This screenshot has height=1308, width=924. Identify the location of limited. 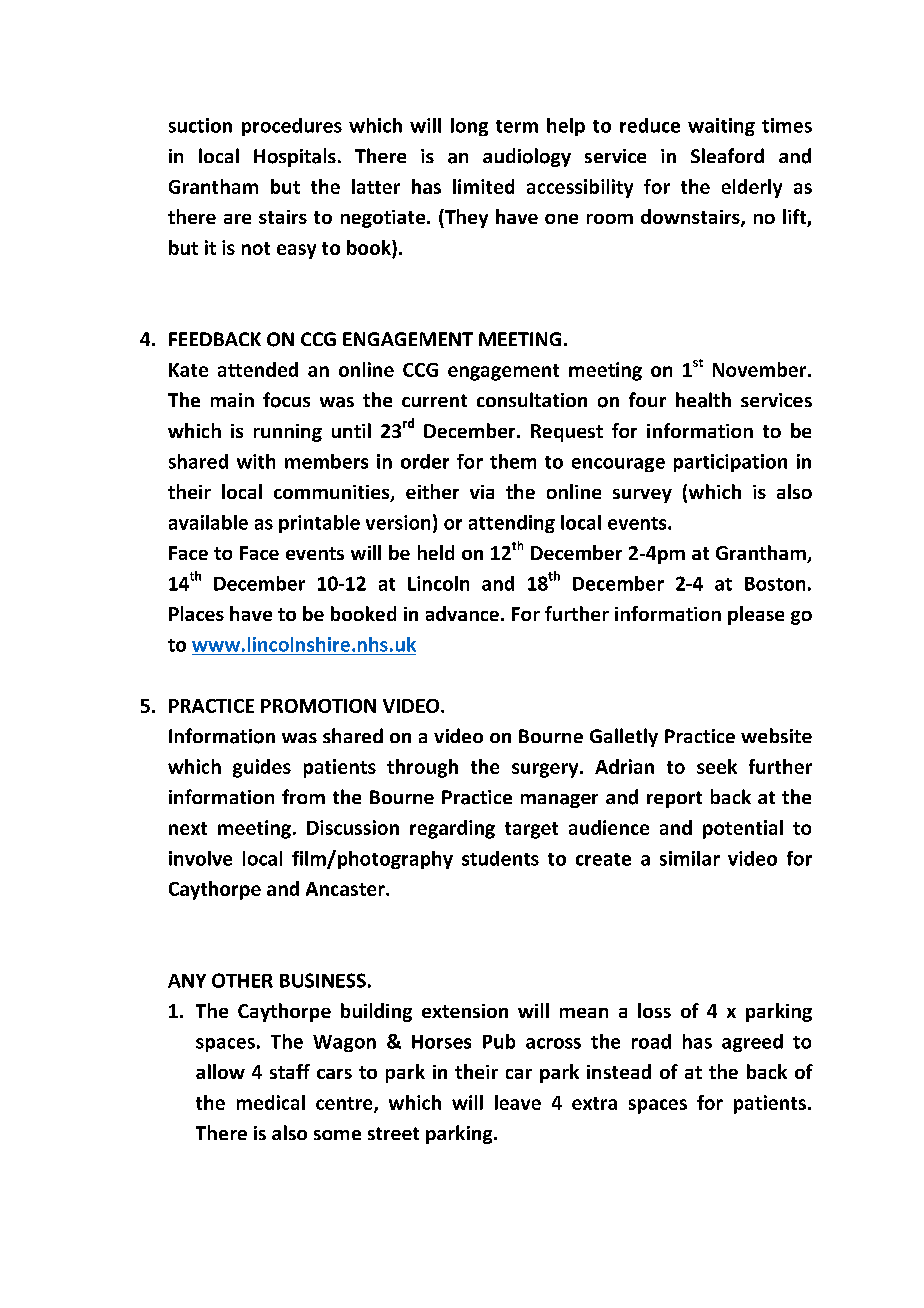
(483, 186).
